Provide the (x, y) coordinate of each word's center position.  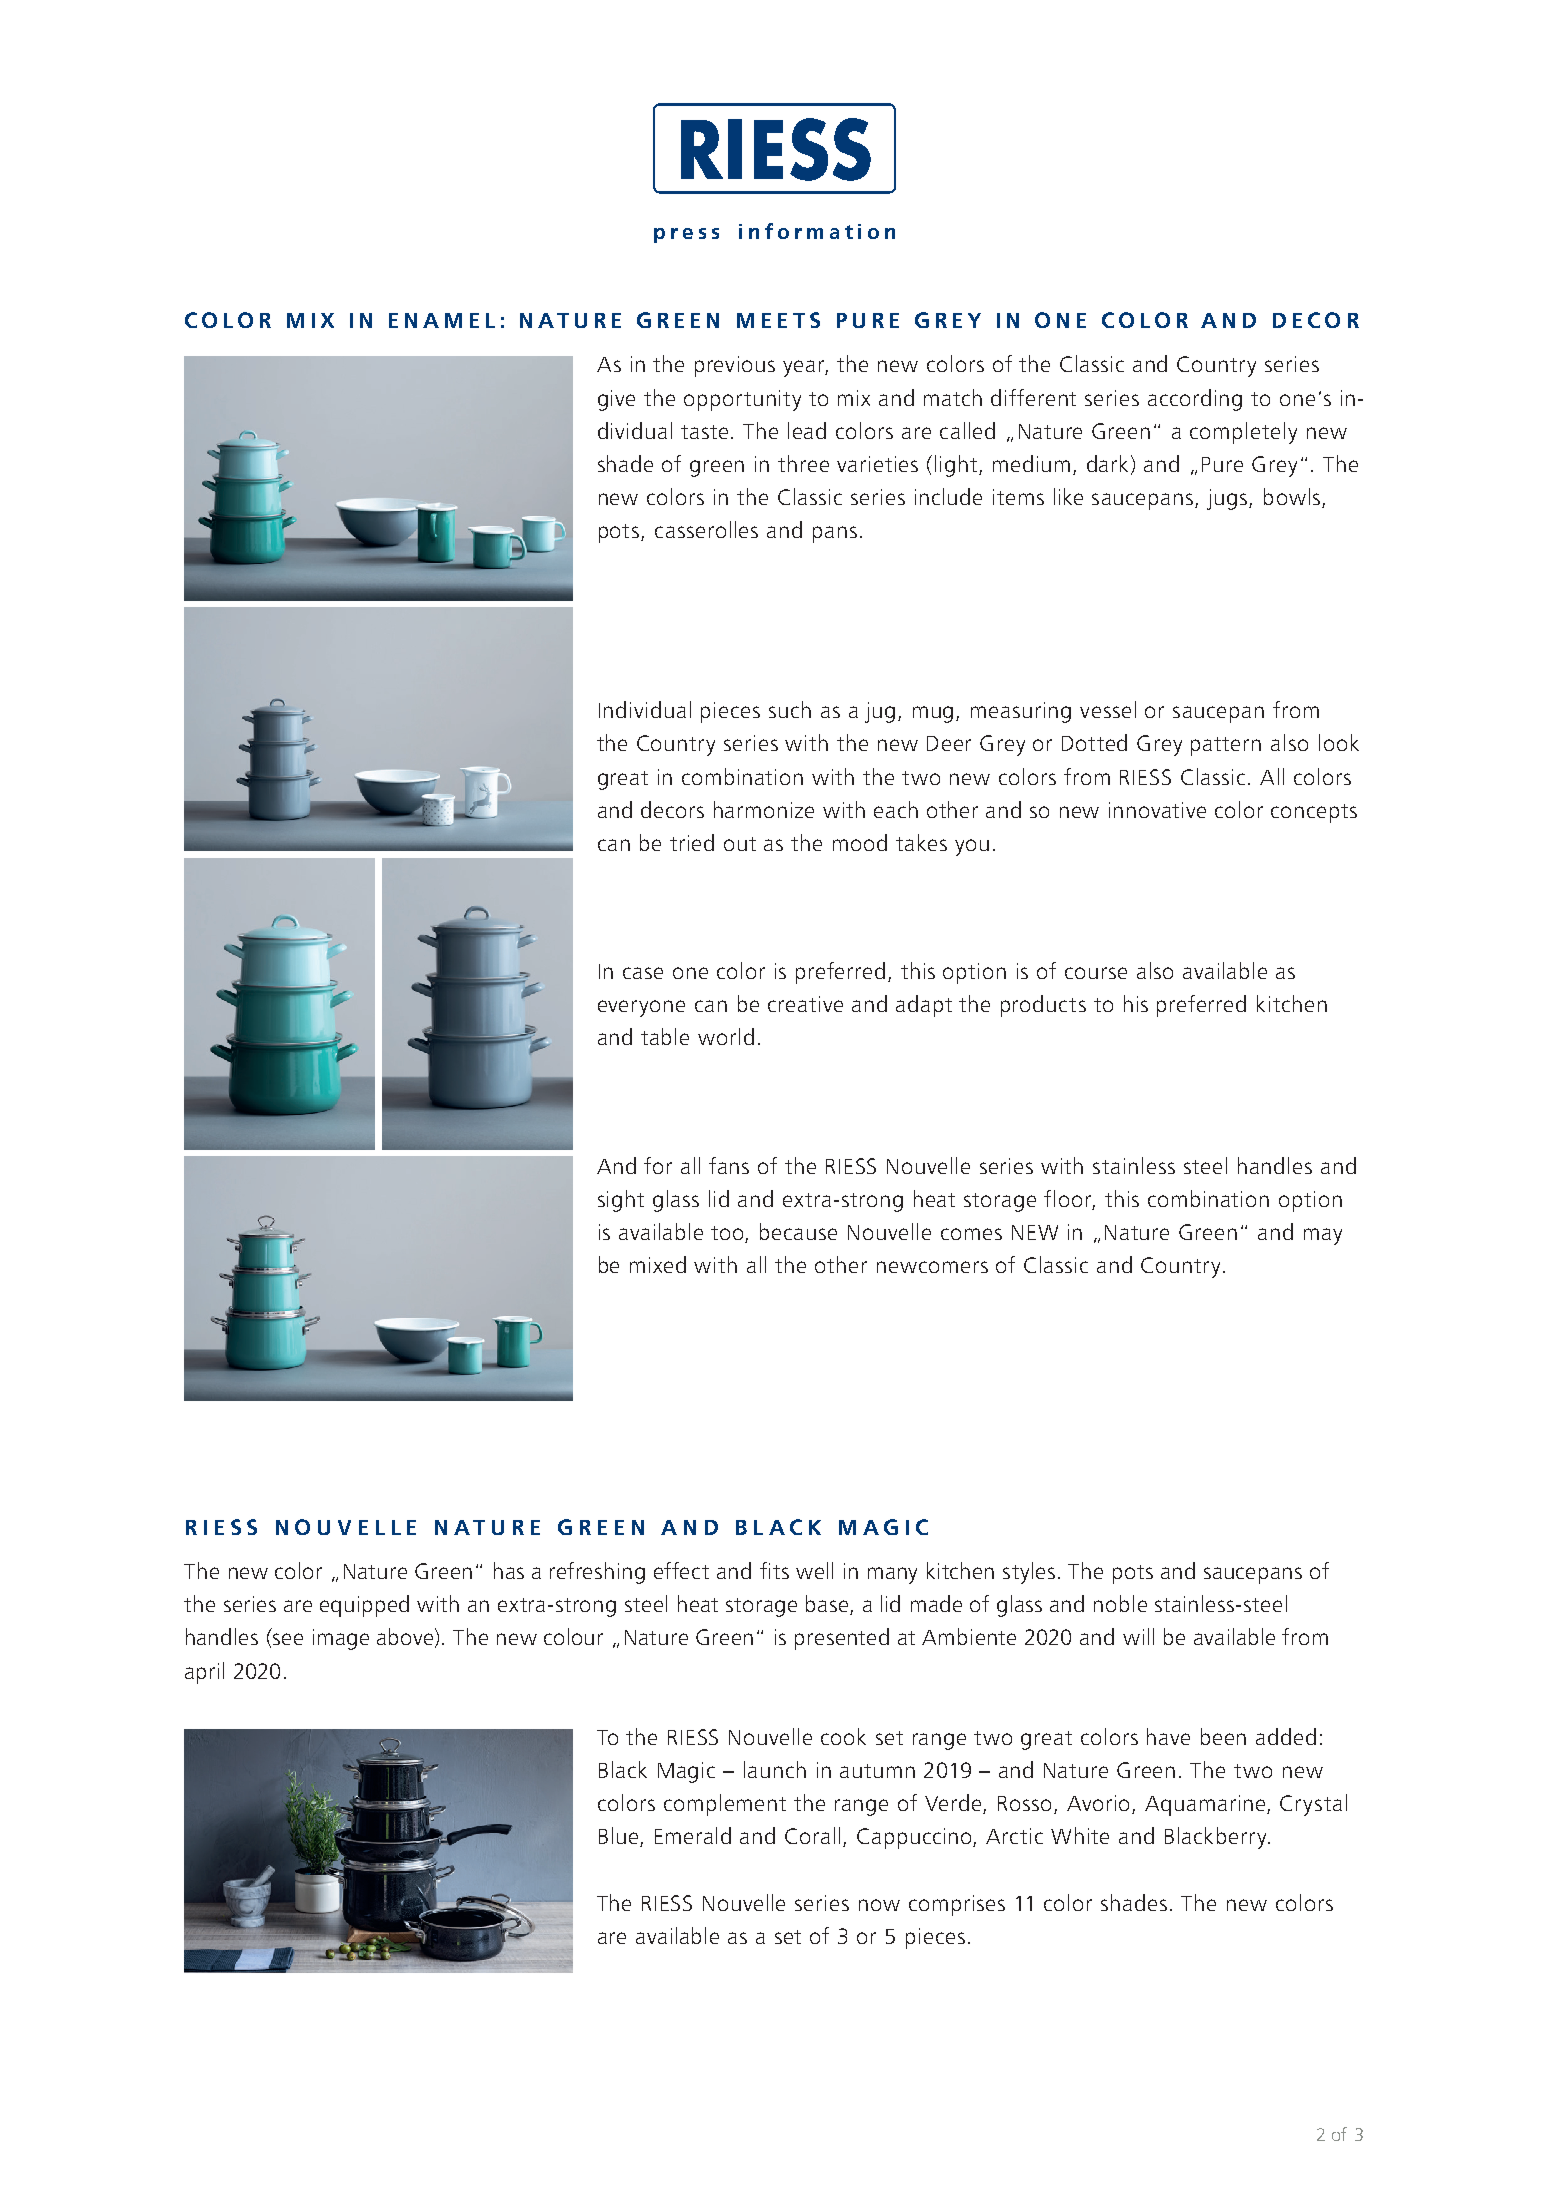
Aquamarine (1206, 1805)
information (817, 231)
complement (725, 1805)
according (1195, 400)
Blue (620, 1837)
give (616, 400)
